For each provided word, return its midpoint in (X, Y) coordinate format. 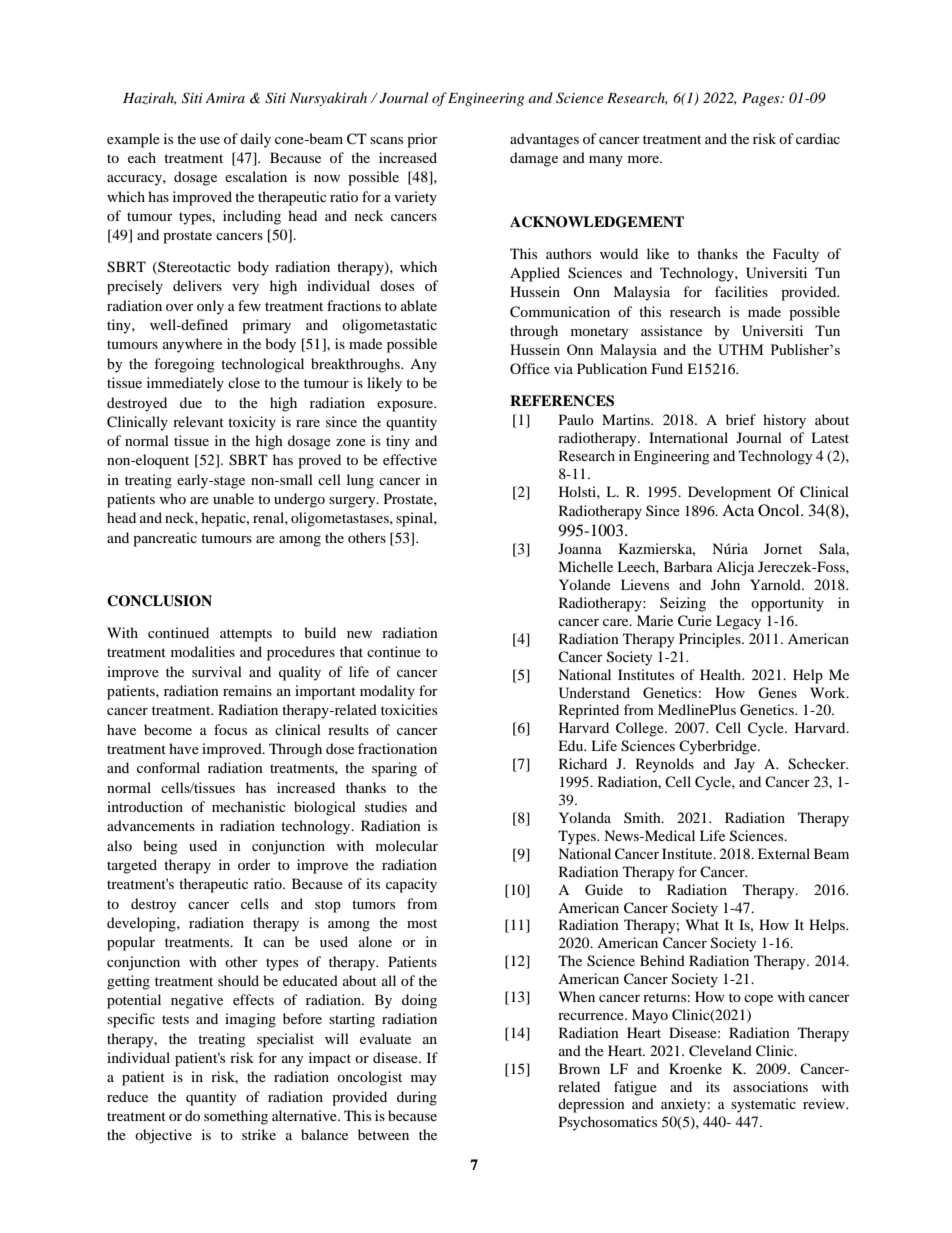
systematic (763, 1105)
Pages (762, 99)
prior (422, 140)
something (236, 1117)
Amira (225, 98)
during (417, 1098)
